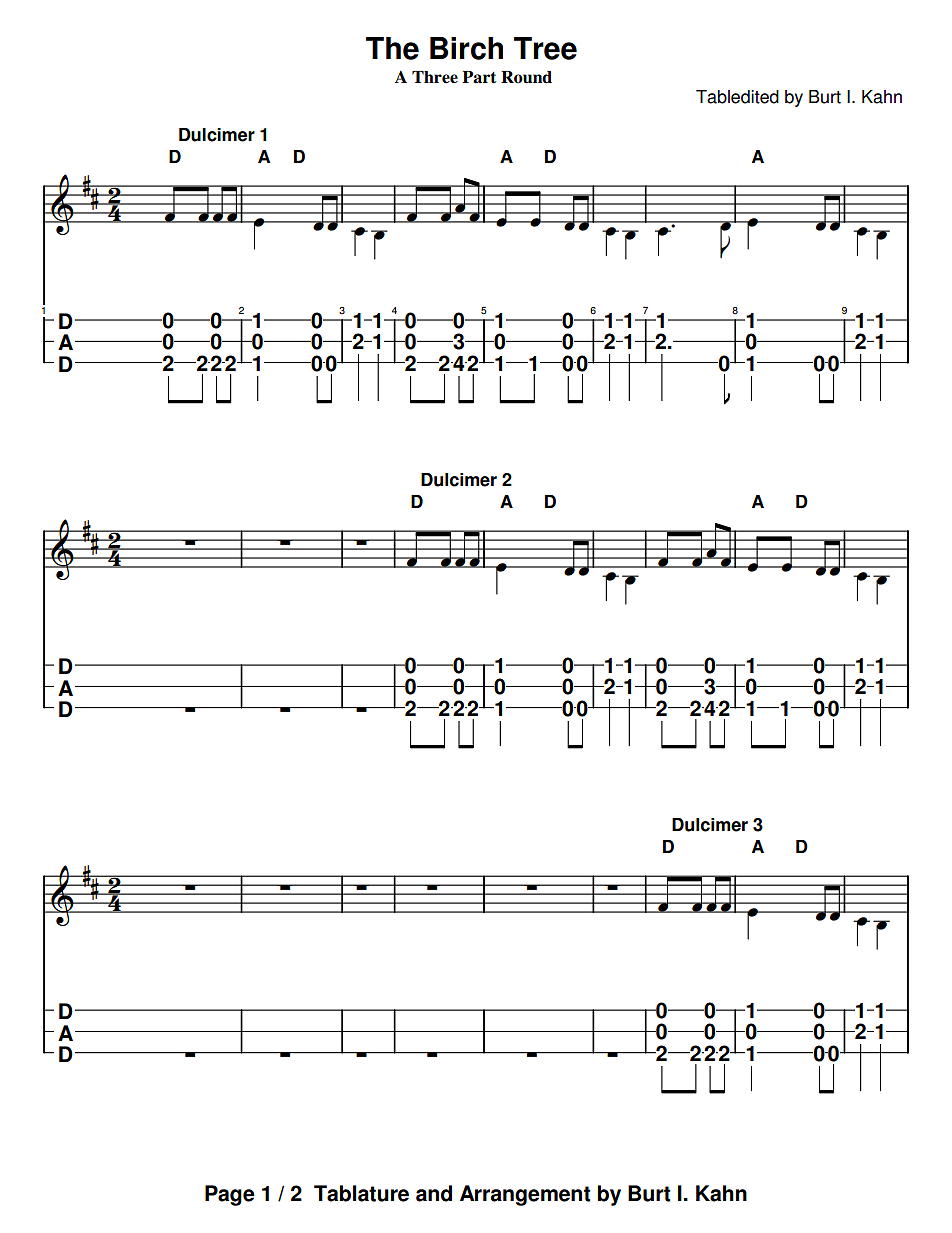 The image size is (952, 1233). Describe the element at coordinates (479, 77) in the document. I see `Part` at that location.
